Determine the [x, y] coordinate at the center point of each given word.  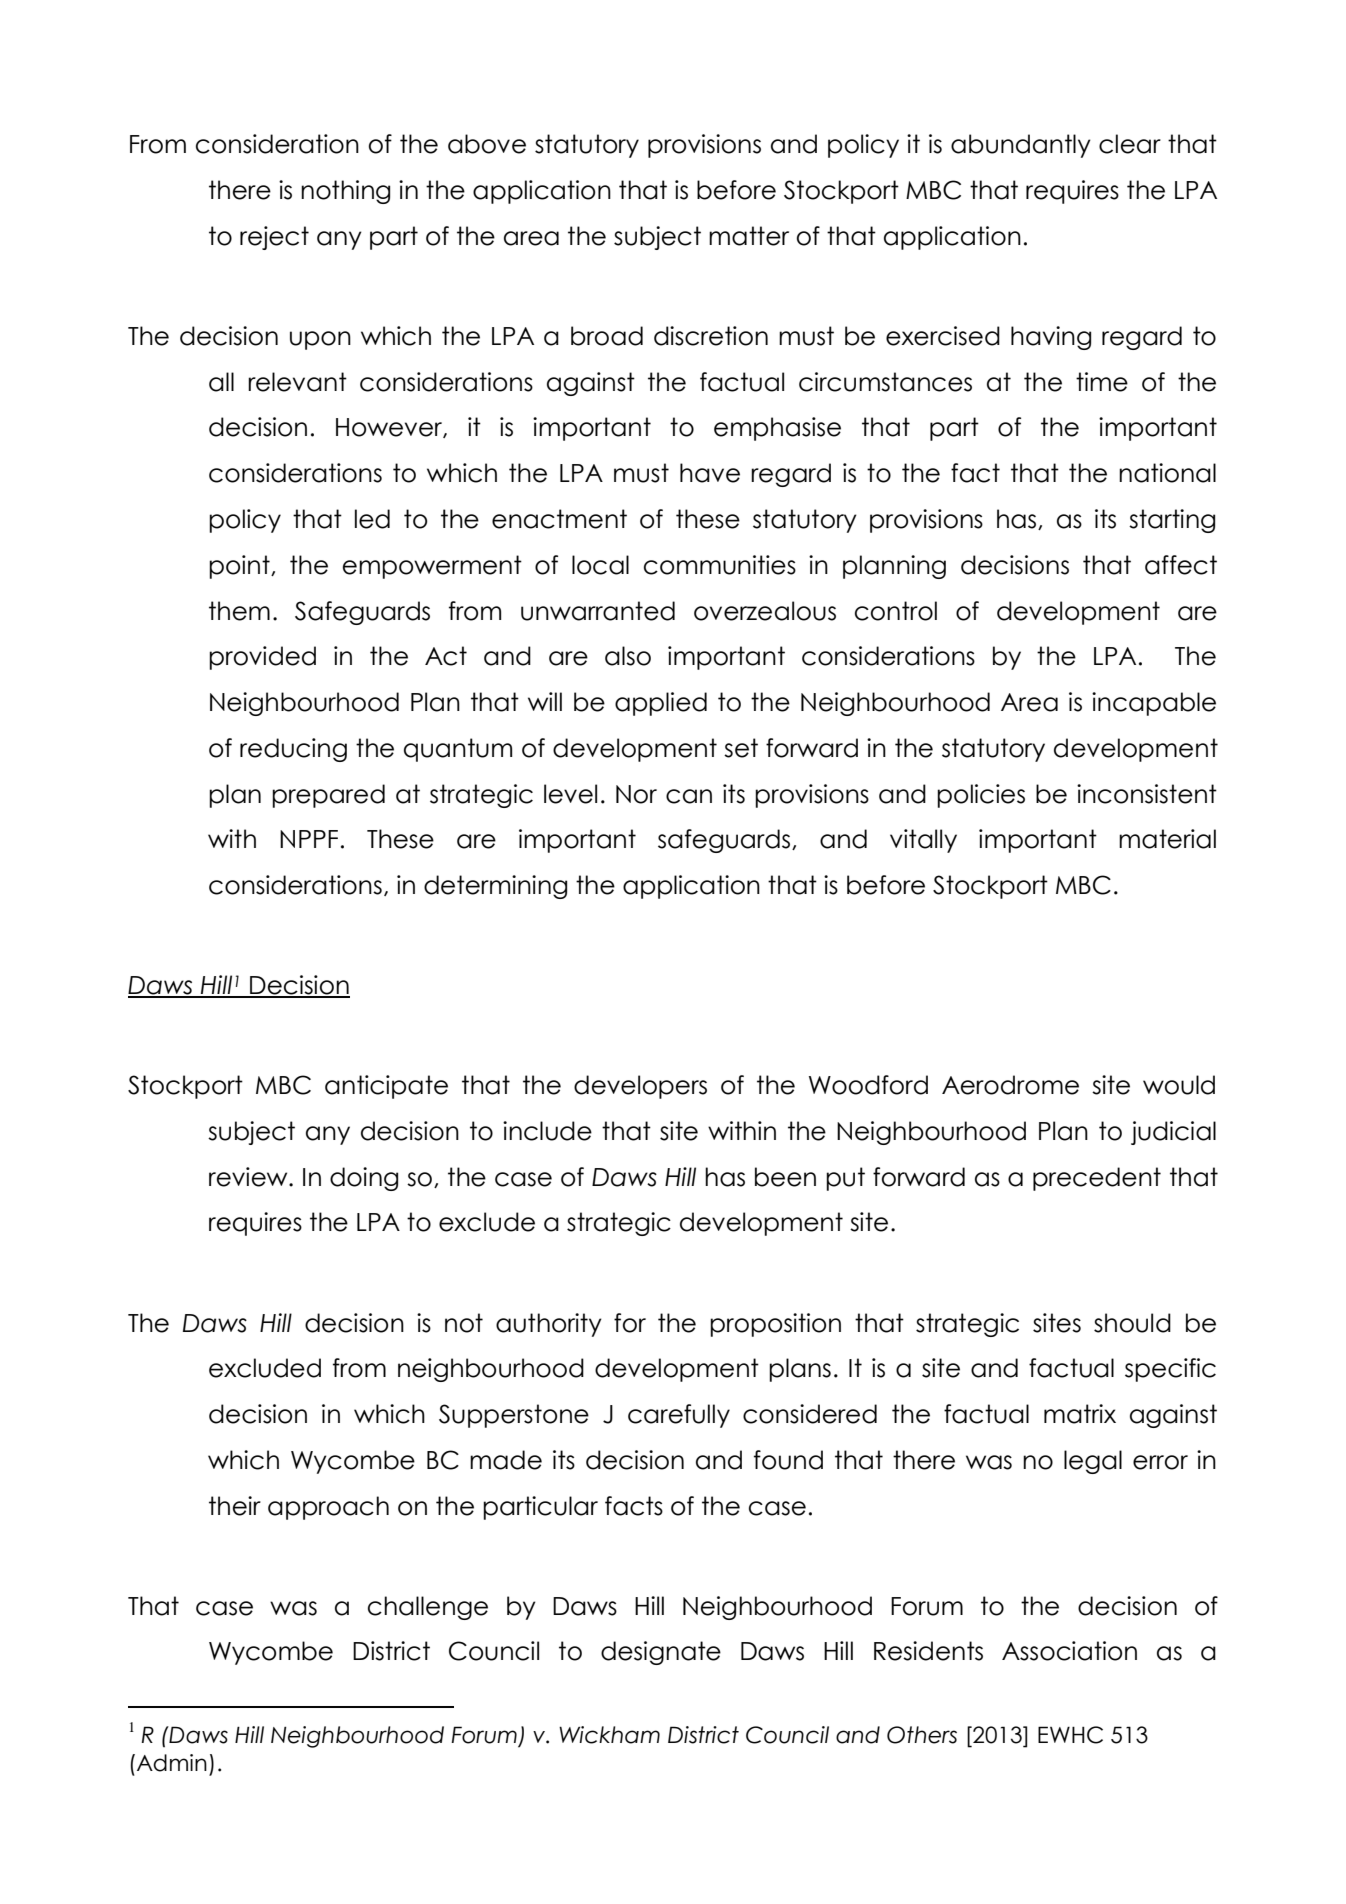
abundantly [1021, 146]
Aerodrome [1010, 1085]
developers [640, 1087]
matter [749, 236]
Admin [172, 1763]
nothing [345, 192]
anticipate [386, 1087]
